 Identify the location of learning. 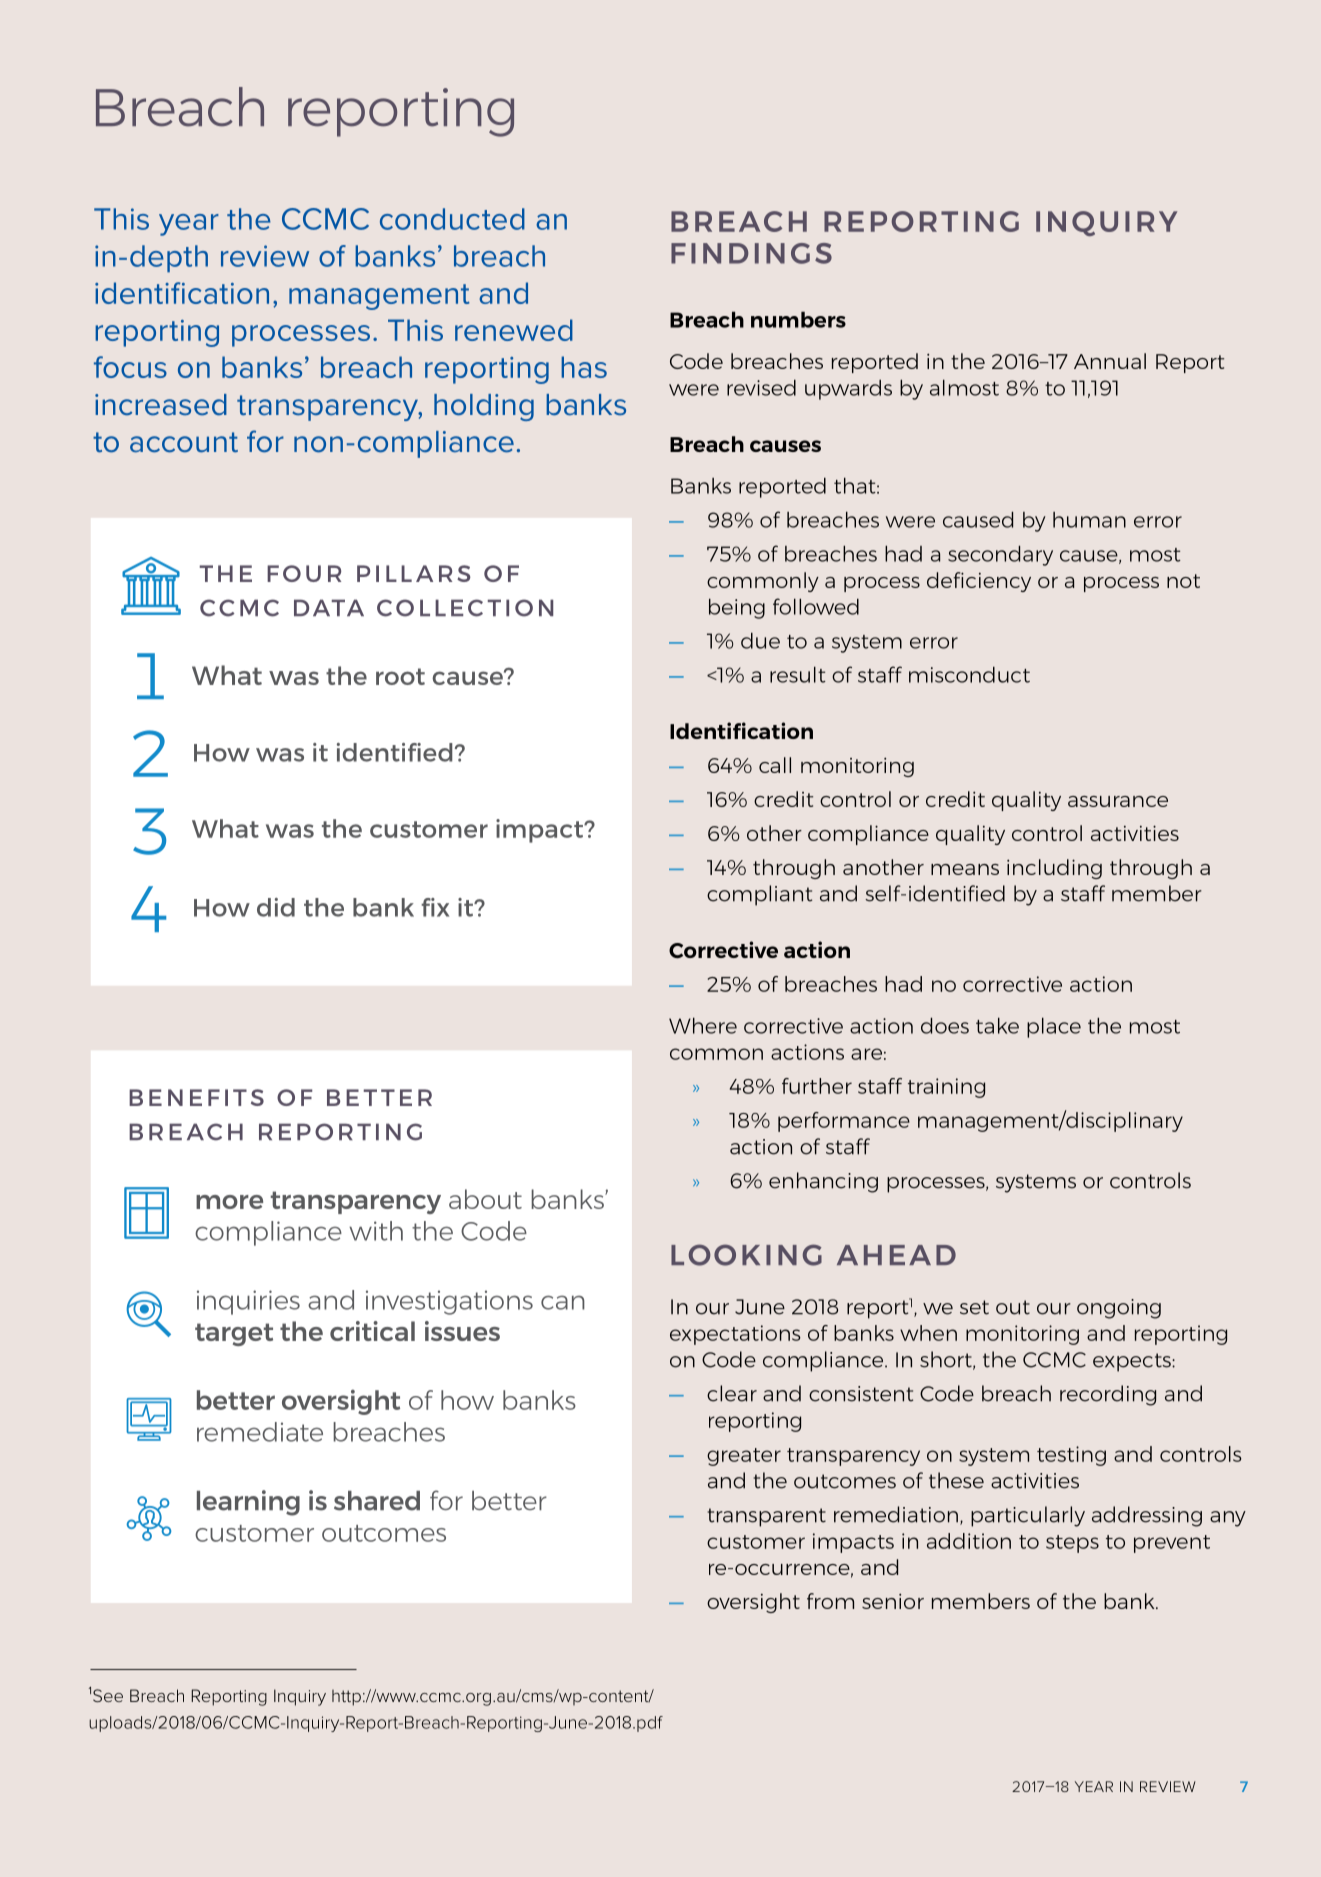
(248, 1503).
